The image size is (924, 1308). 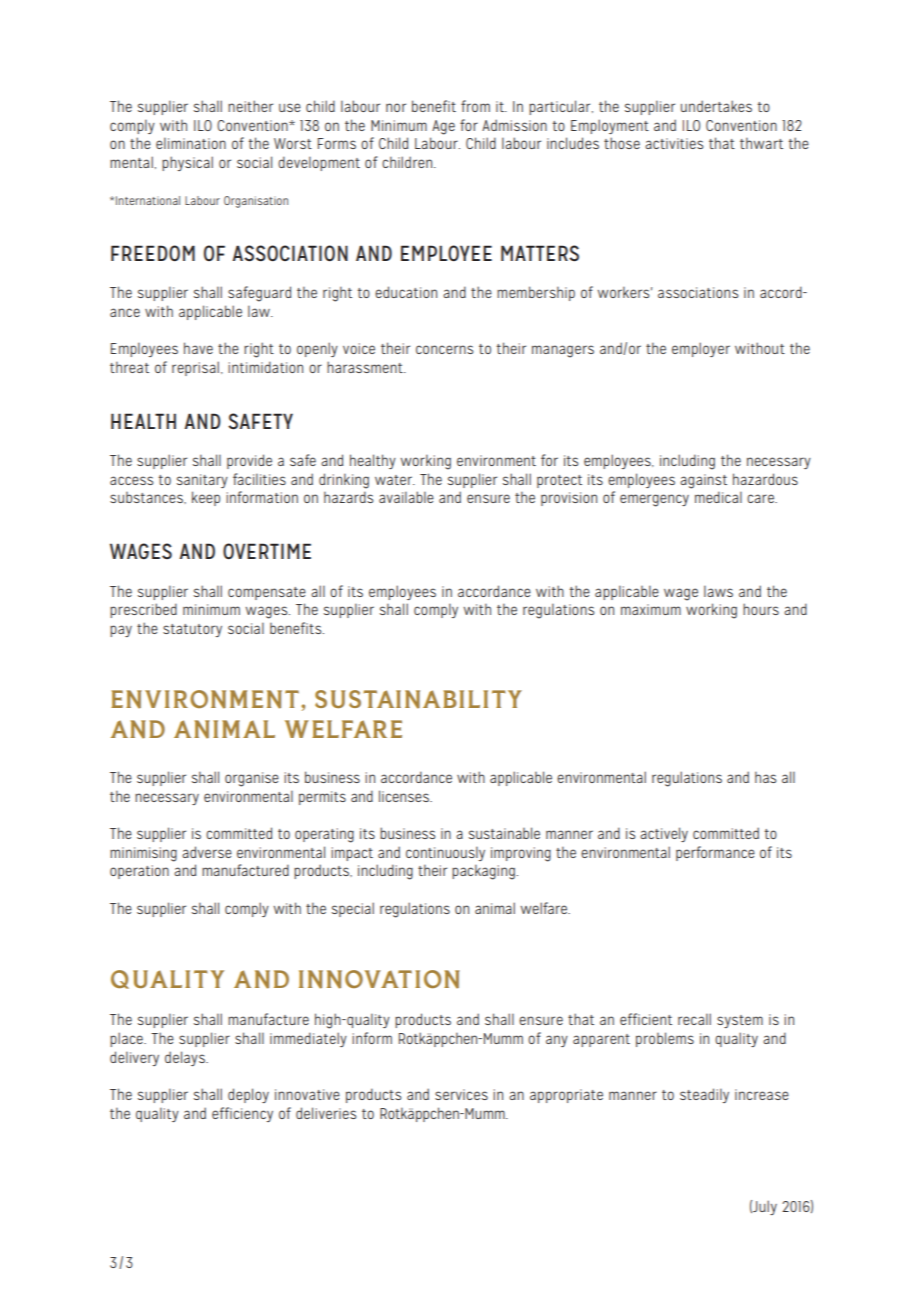 I want to click on water, so click(x=395, y=480).
